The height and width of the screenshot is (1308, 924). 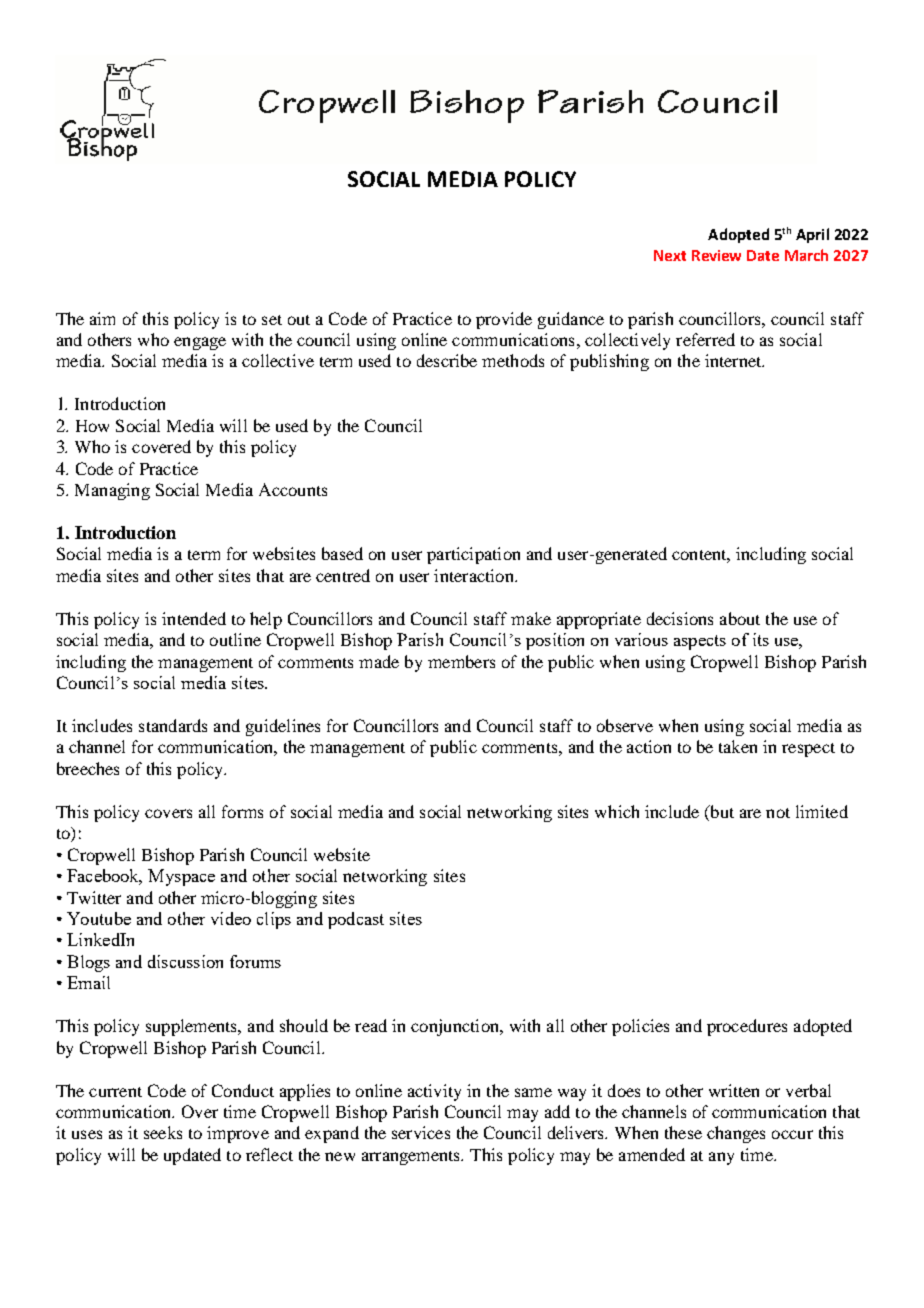 What do you see at coordinates (504, 320) in the screenshot?
I see `provide` at bounding box center [504, 320].
